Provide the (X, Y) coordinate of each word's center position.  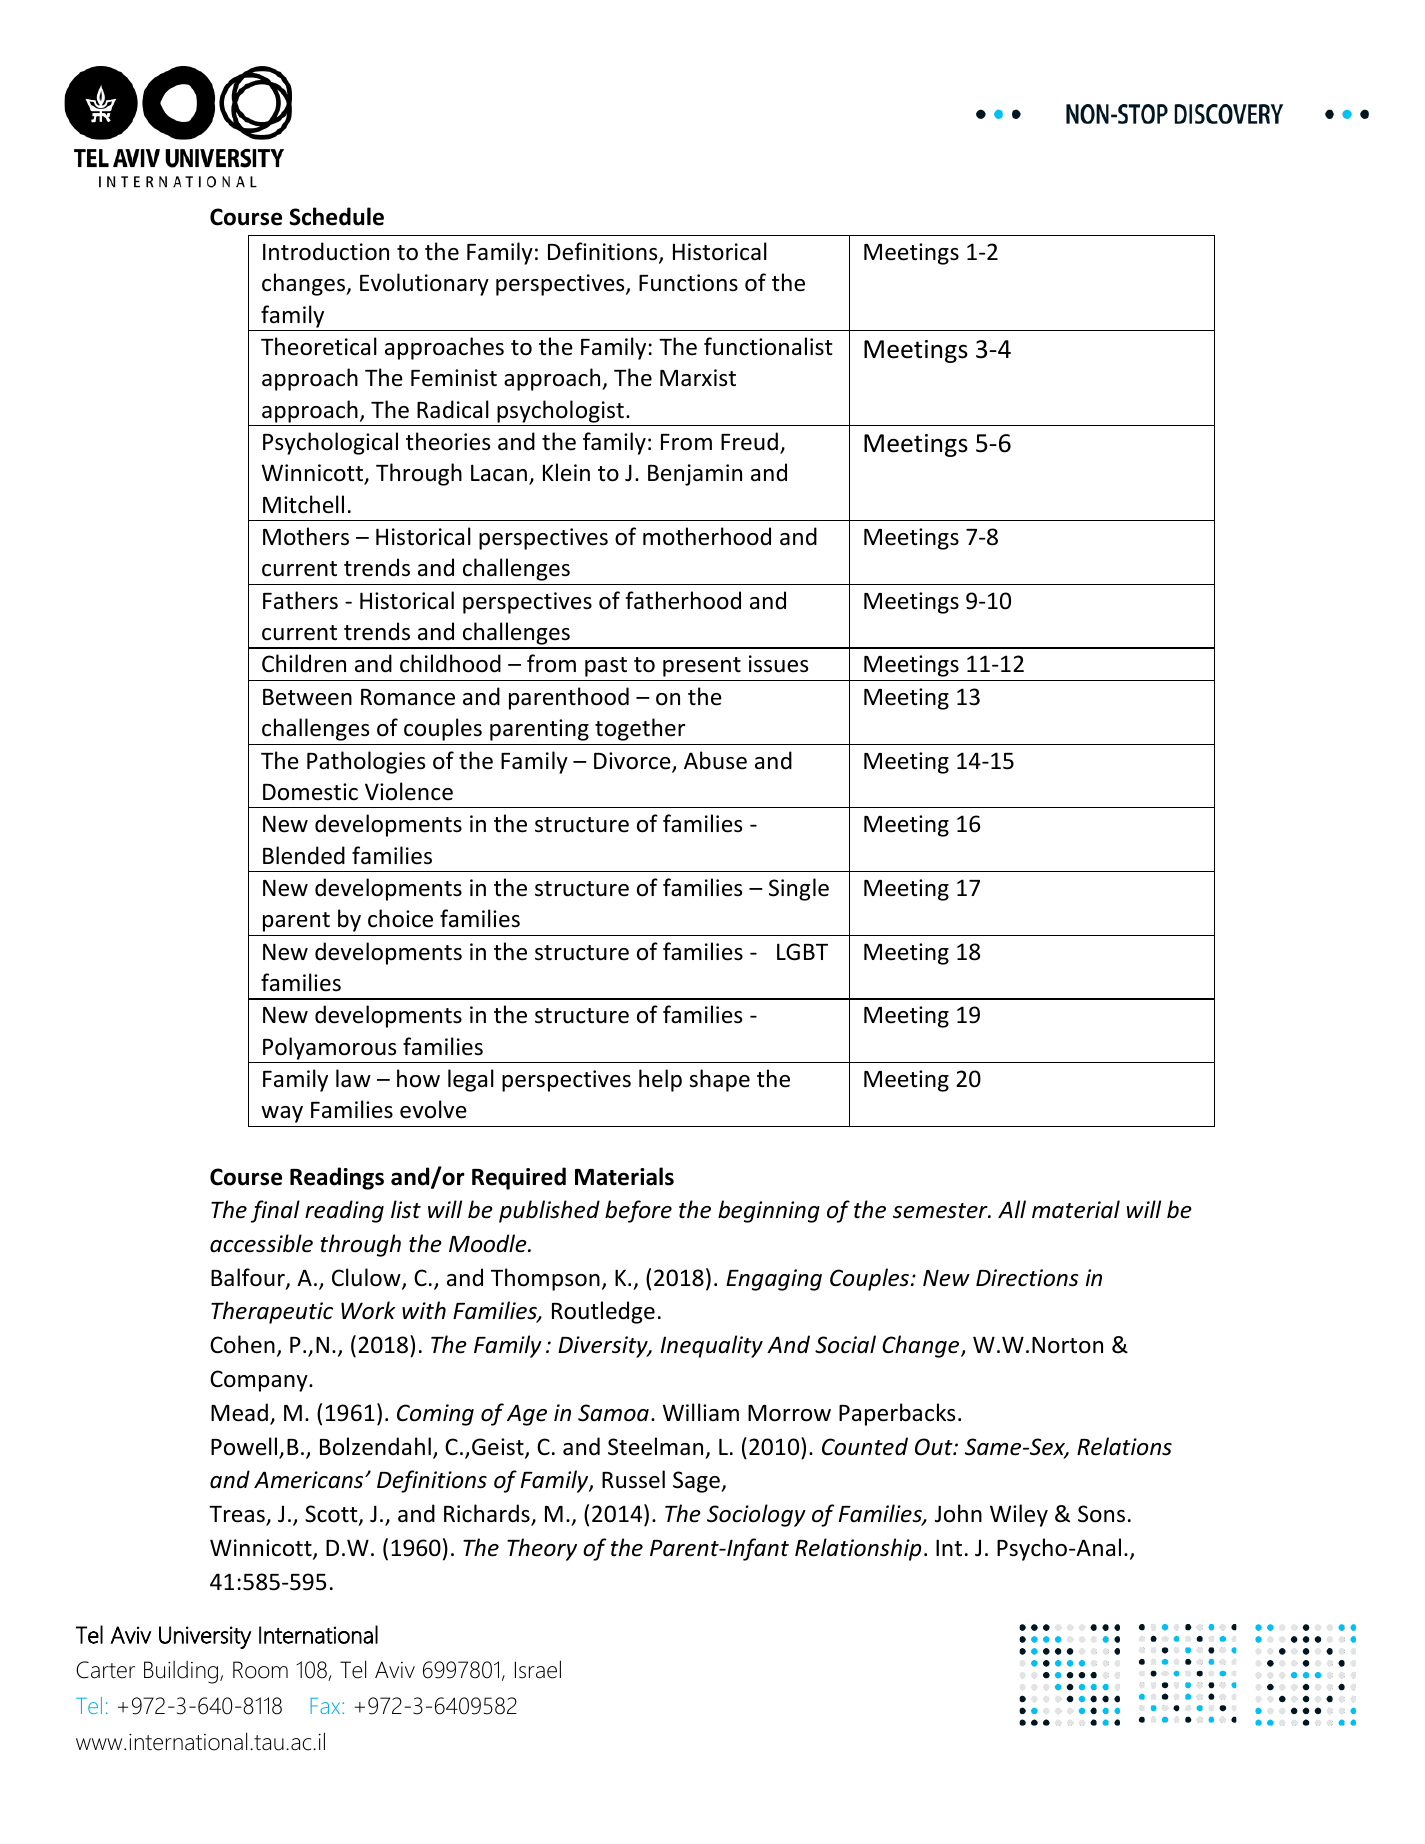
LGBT (802, 952)
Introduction (326, 251)
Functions (688, 283)
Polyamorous (329, 1048)
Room (260, 1670)
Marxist (698, 378)
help (660, 1080)
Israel (538, 1669)
